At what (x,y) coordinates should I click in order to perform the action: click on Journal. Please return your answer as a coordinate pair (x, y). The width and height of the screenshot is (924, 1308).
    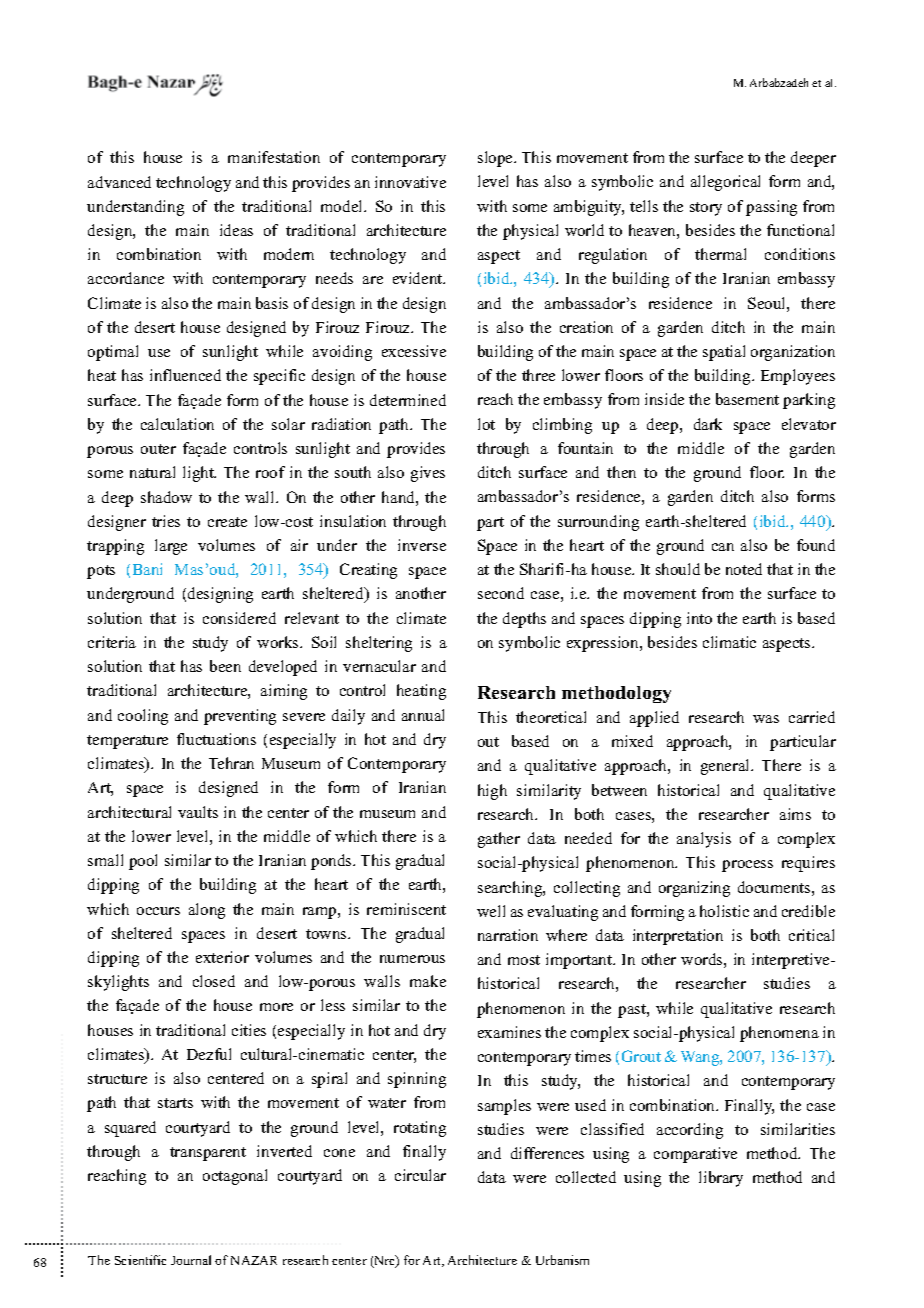
    Looking at the image, I should click on (191, 1260).
